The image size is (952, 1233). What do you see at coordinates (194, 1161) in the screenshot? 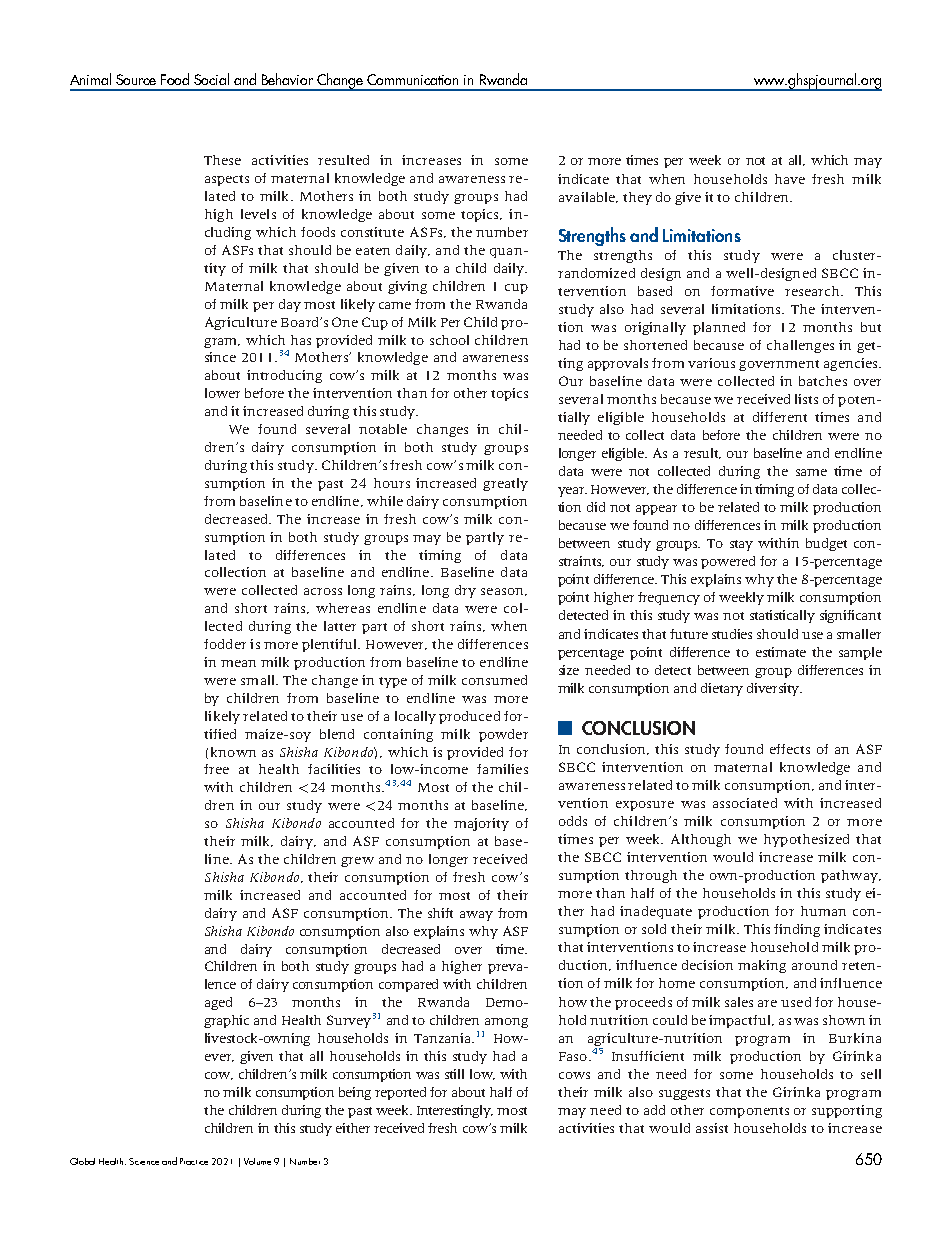
I see `Practice` at bounding box center [194, 1161].
